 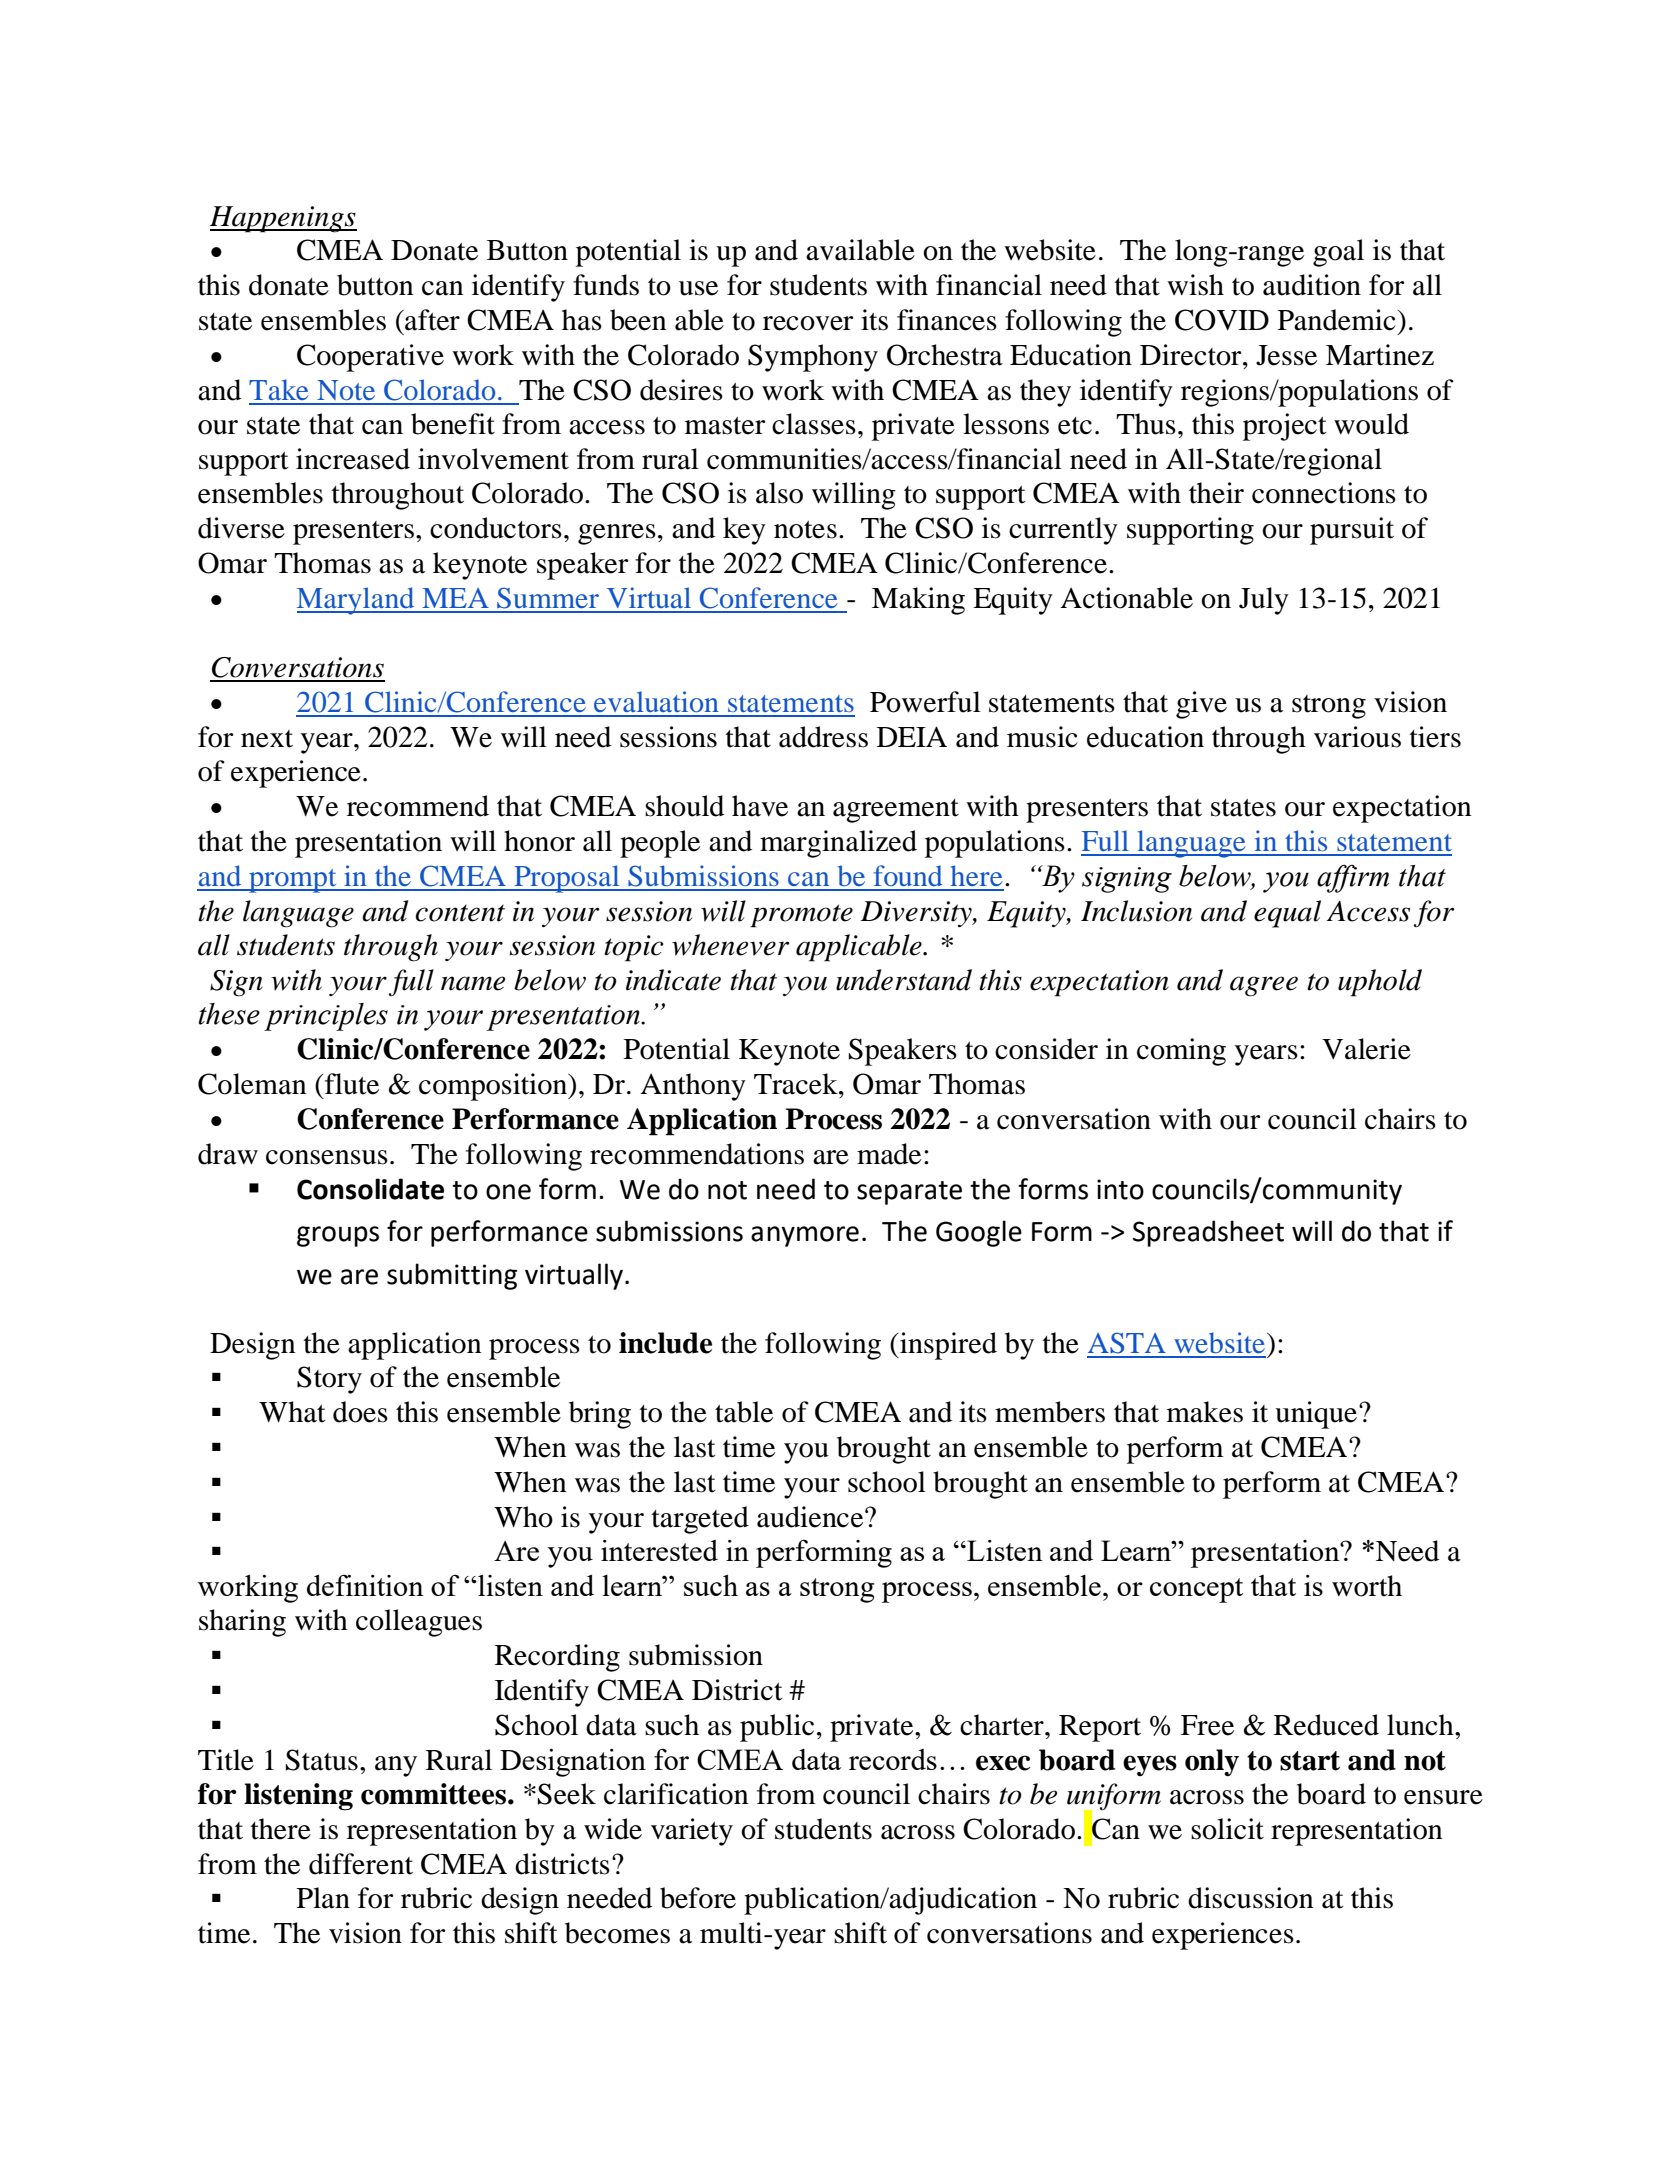 I want to click on does, so click(x=360, y=1412).
